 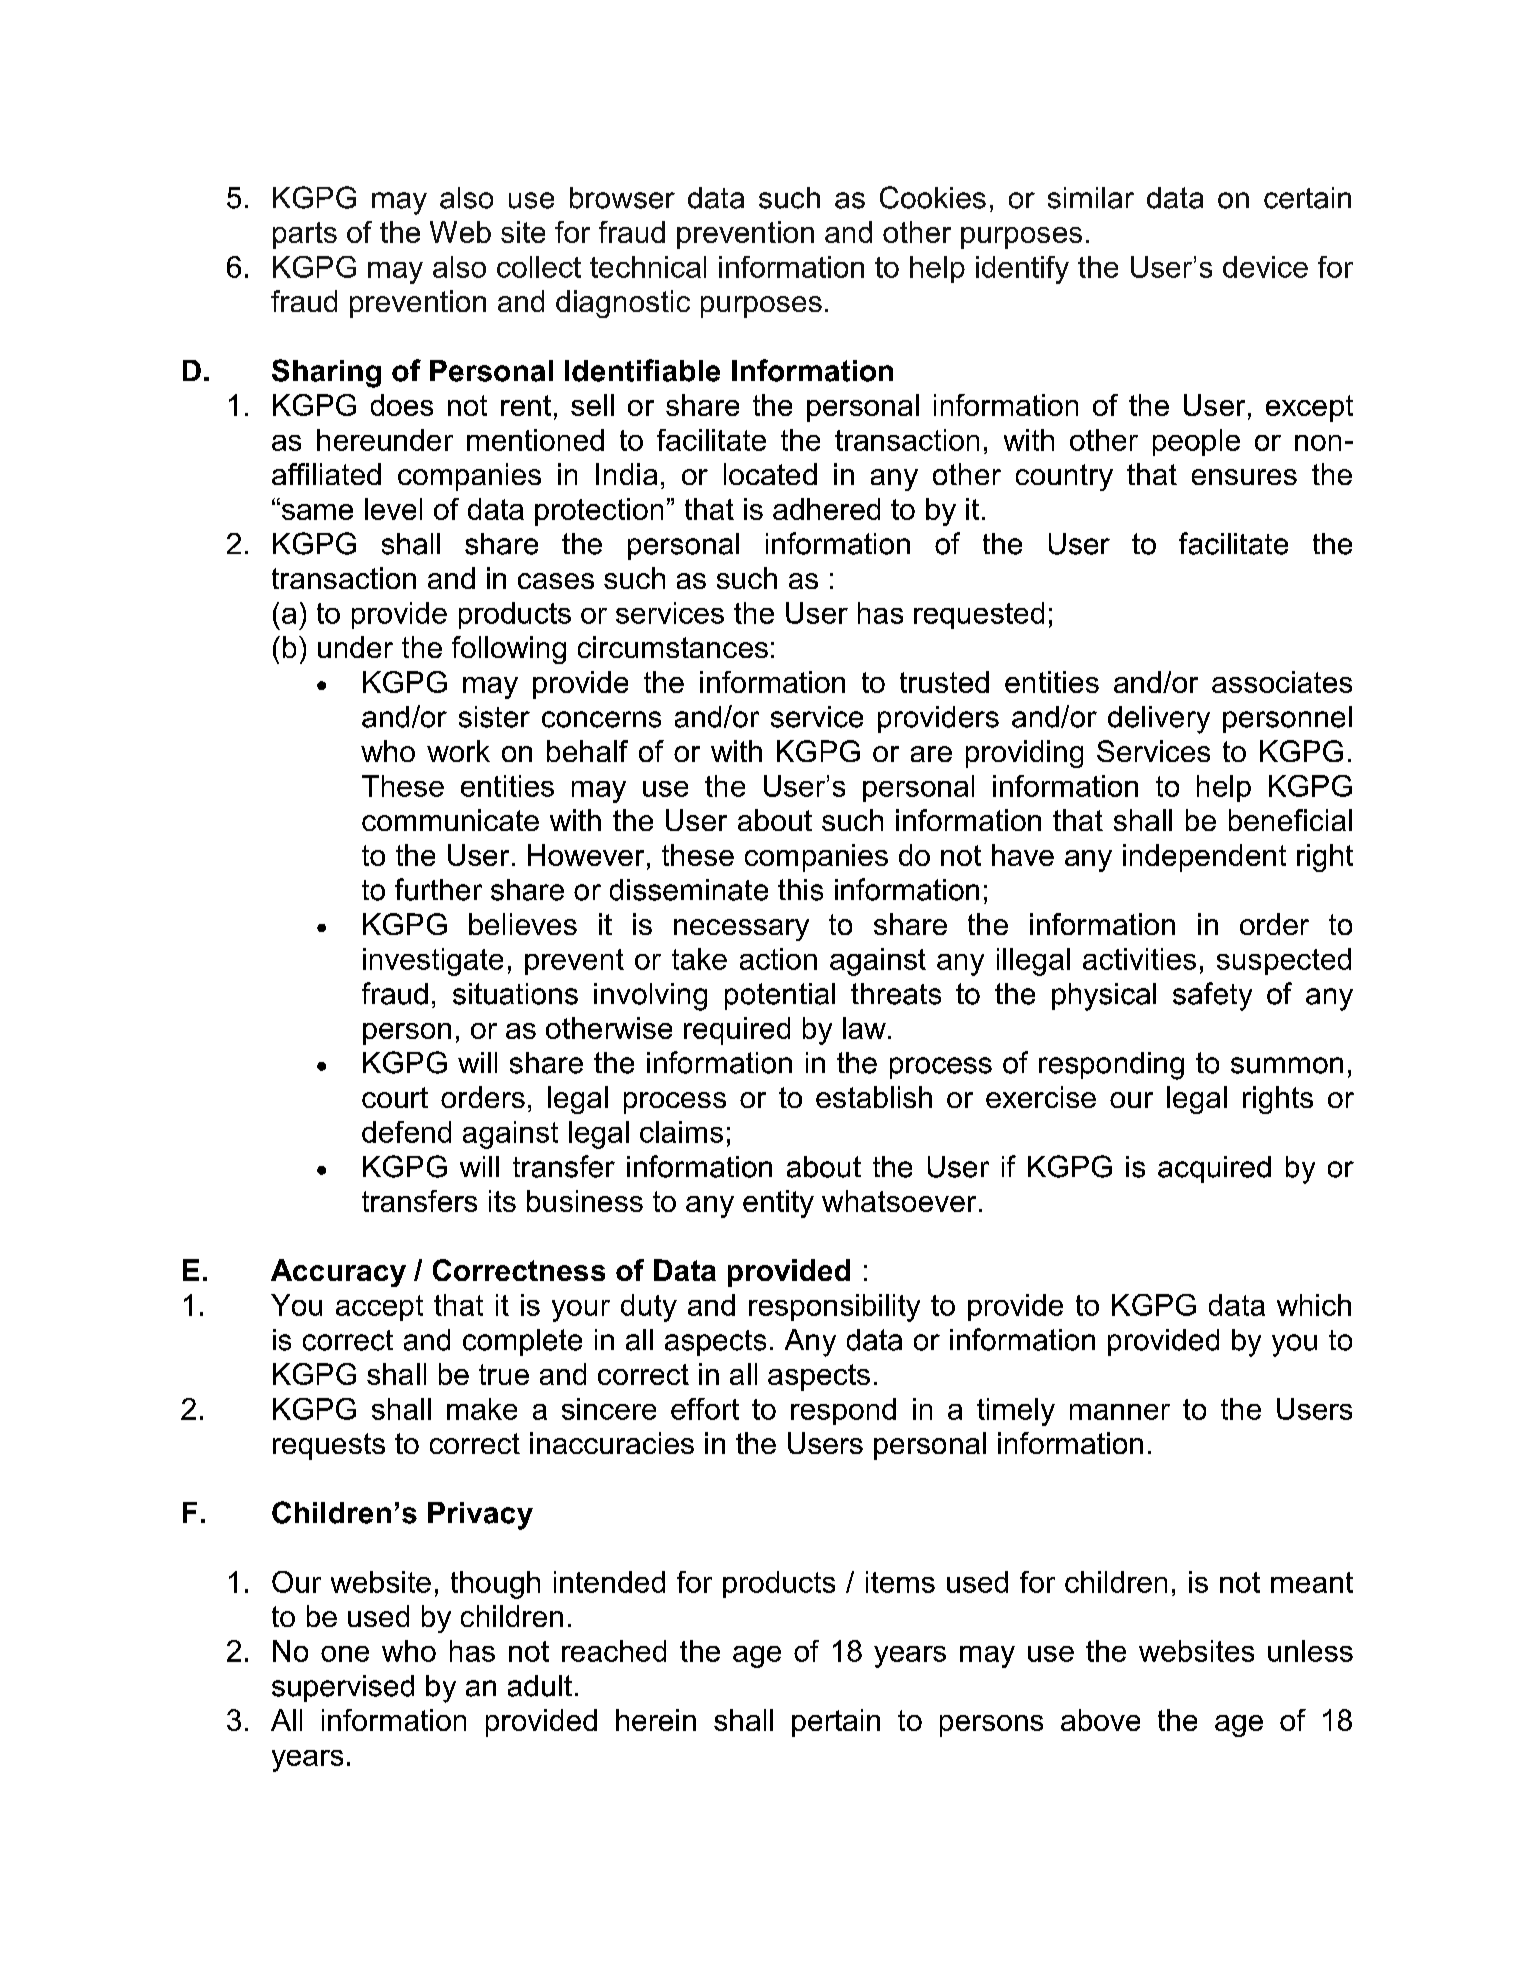 I want to click on associates, so click(x=1282, y=682).
